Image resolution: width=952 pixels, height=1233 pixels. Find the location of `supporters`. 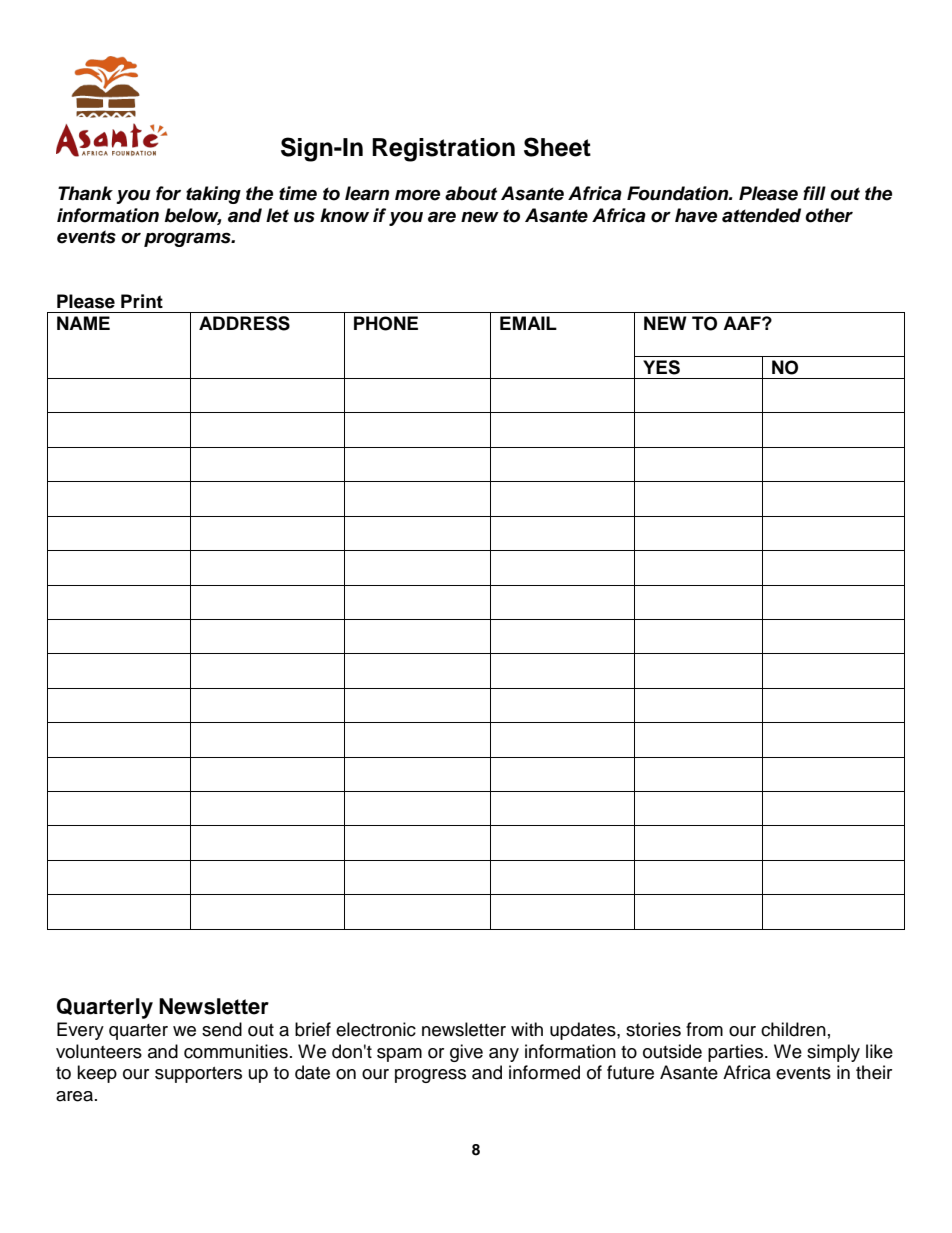

supporters is located at coordinates (198, 1075).
